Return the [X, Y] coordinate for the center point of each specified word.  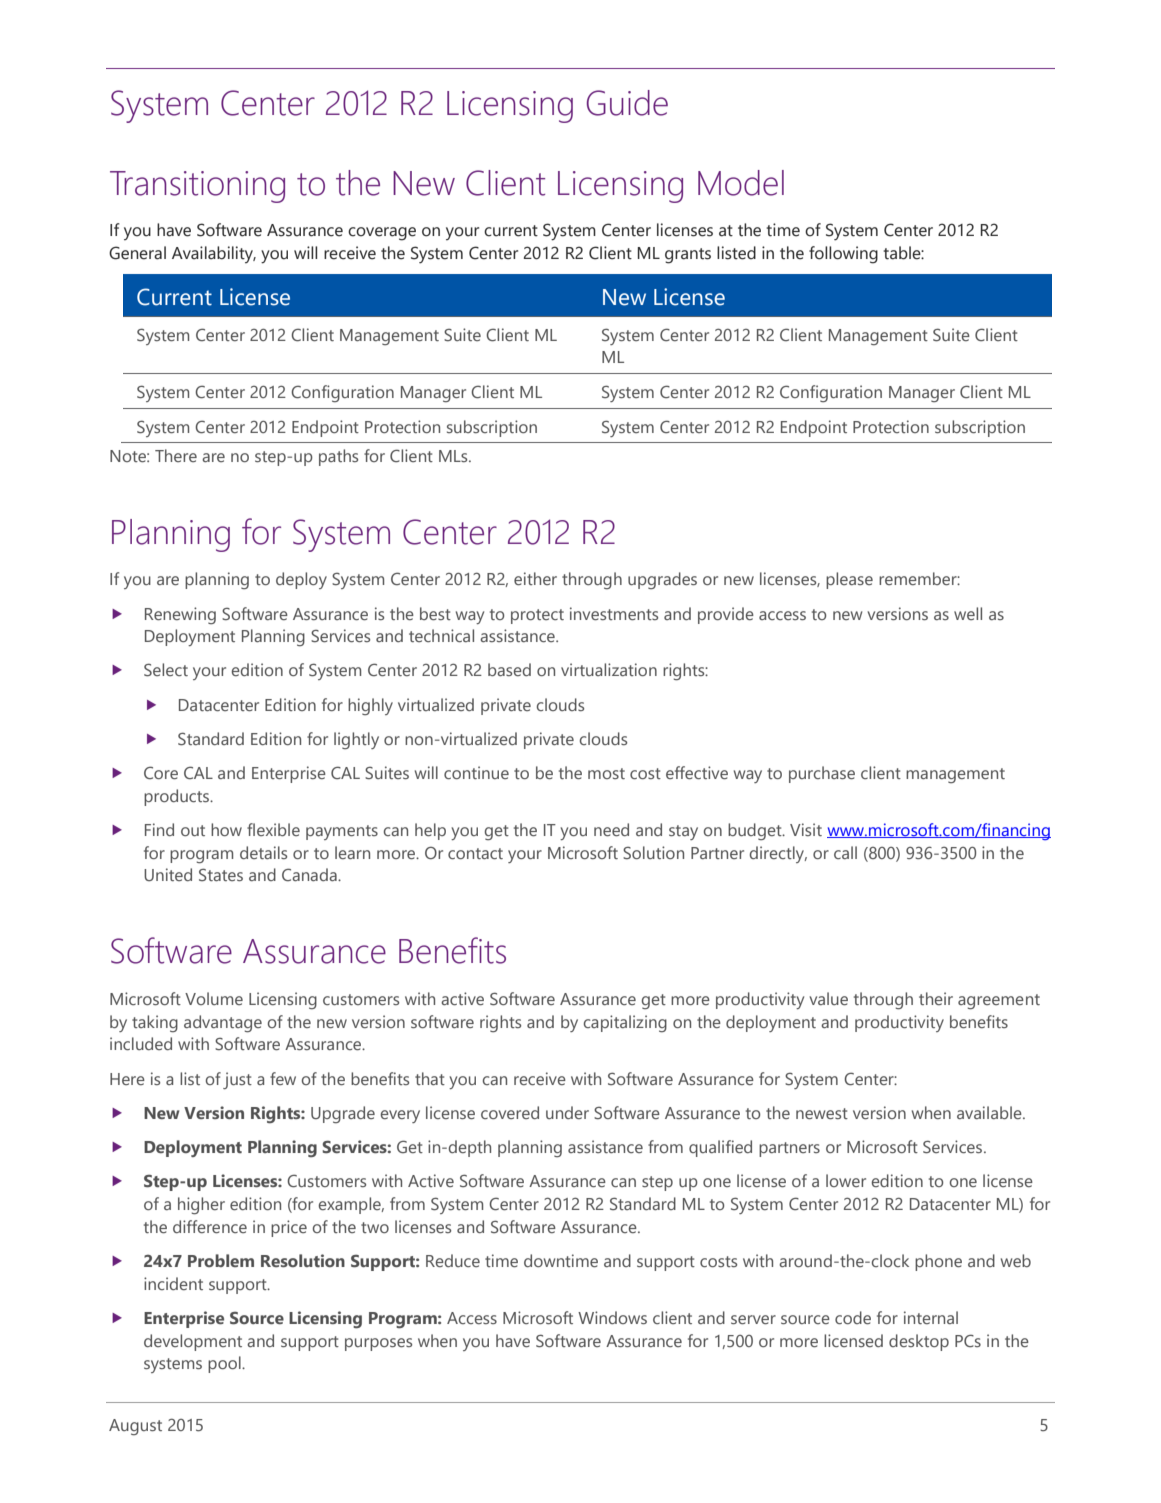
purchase [822, 774]
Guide [627, 103]
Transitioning [197, 187]
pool [225, 1364]
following [843, 255]
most [606, 773]
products [178, 797]
